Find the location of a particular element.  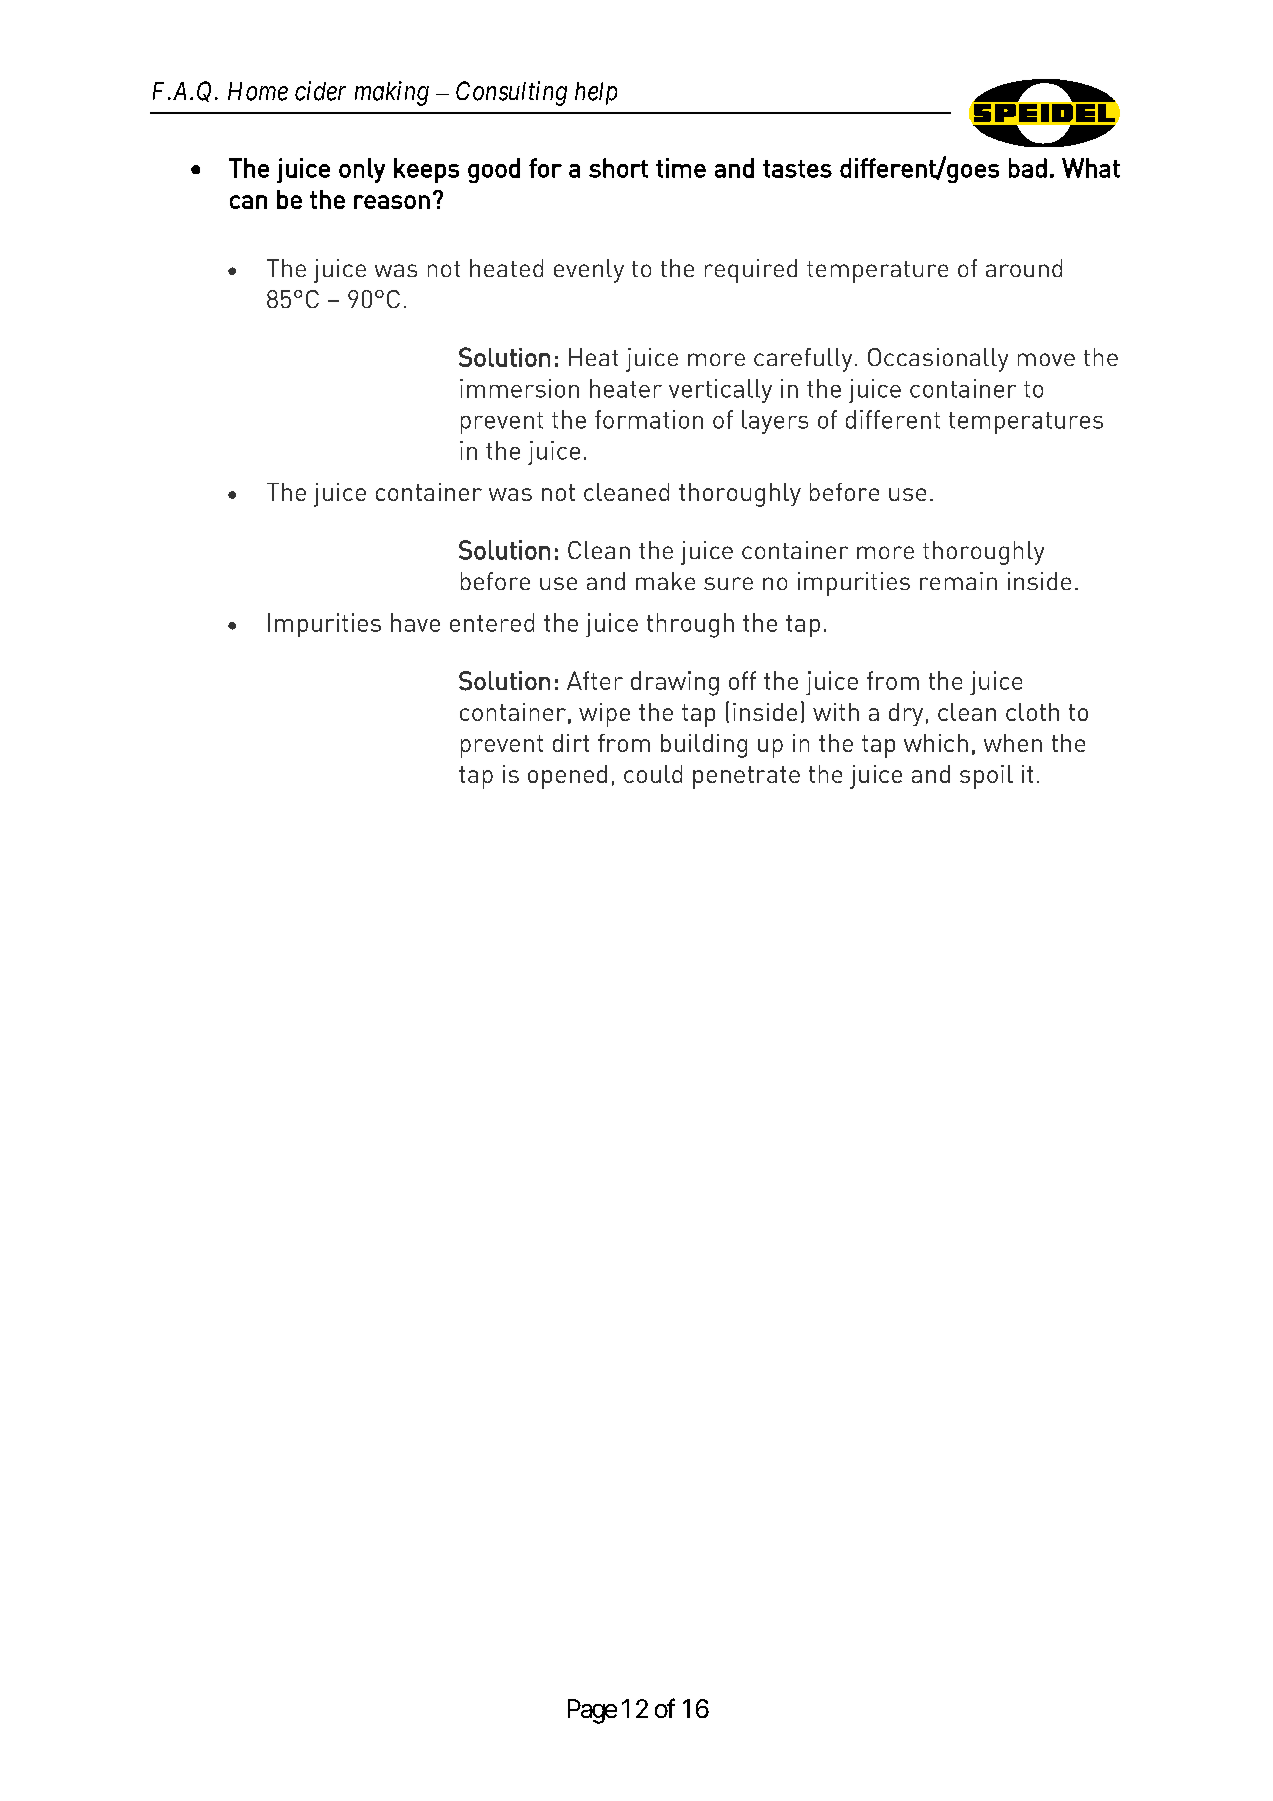

bad is located at coordinates (1028, 168).
